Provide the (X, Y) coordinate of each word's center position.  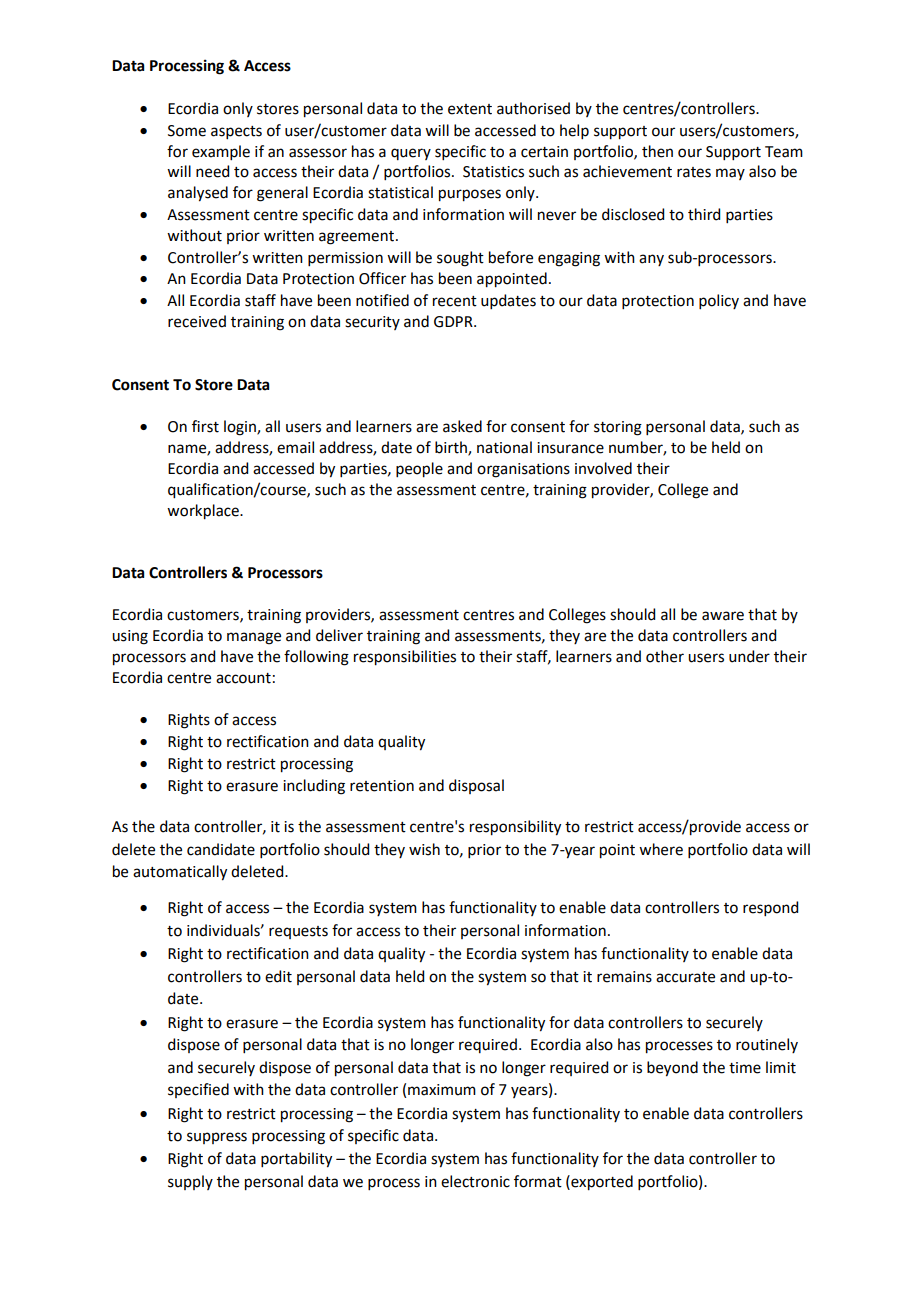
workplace (204, 512)
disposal (476, 786)
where (661, 849)
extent (470, 109)
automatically (180, 873)
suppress (217, 1138)
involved (603, 468)
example (221, 152)
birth (452, 448)
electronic (475, 1181)
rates (694, 172)
